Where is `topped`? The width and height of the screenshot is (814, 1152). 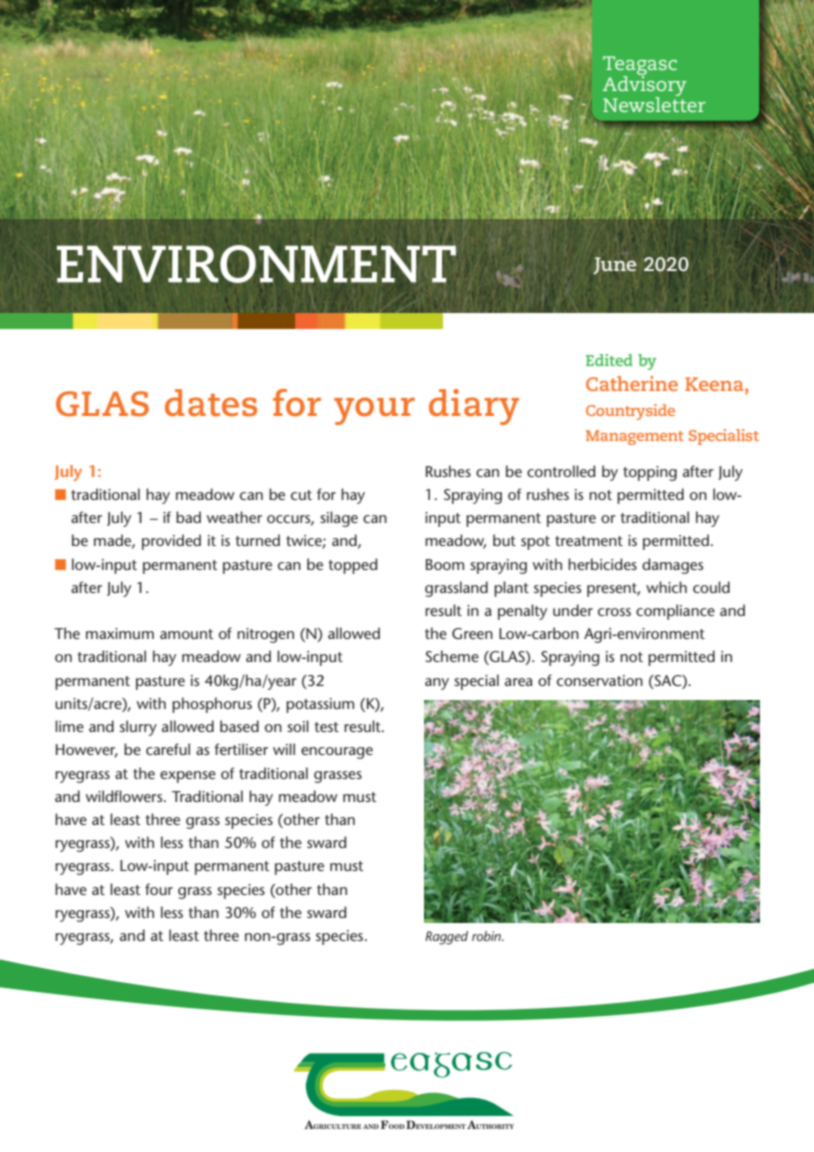 topped is located at coordinates (352, 566).
